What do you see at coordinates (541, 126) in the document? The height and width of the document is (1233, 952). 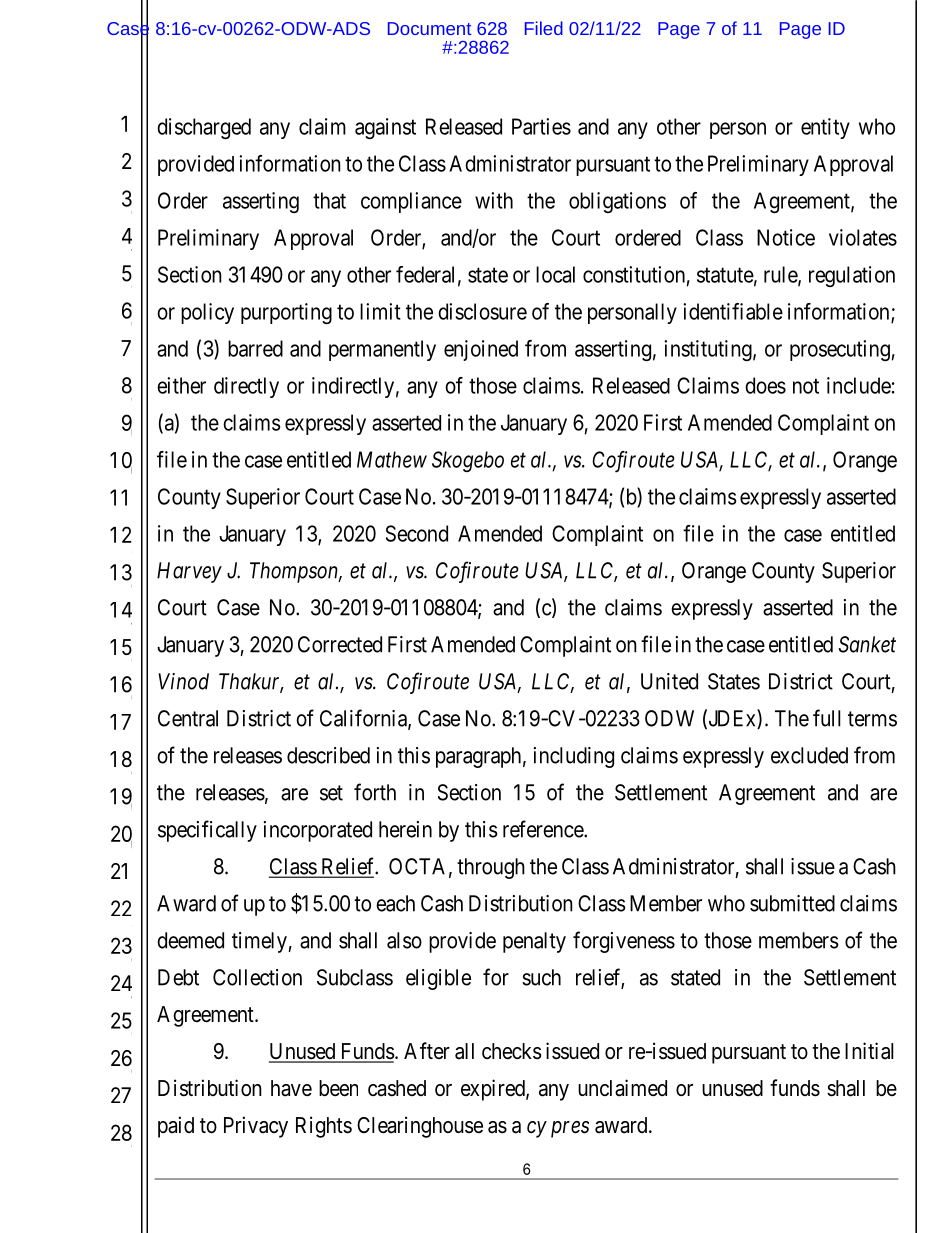 I see `Parties` at bounding box center [541, 126].
